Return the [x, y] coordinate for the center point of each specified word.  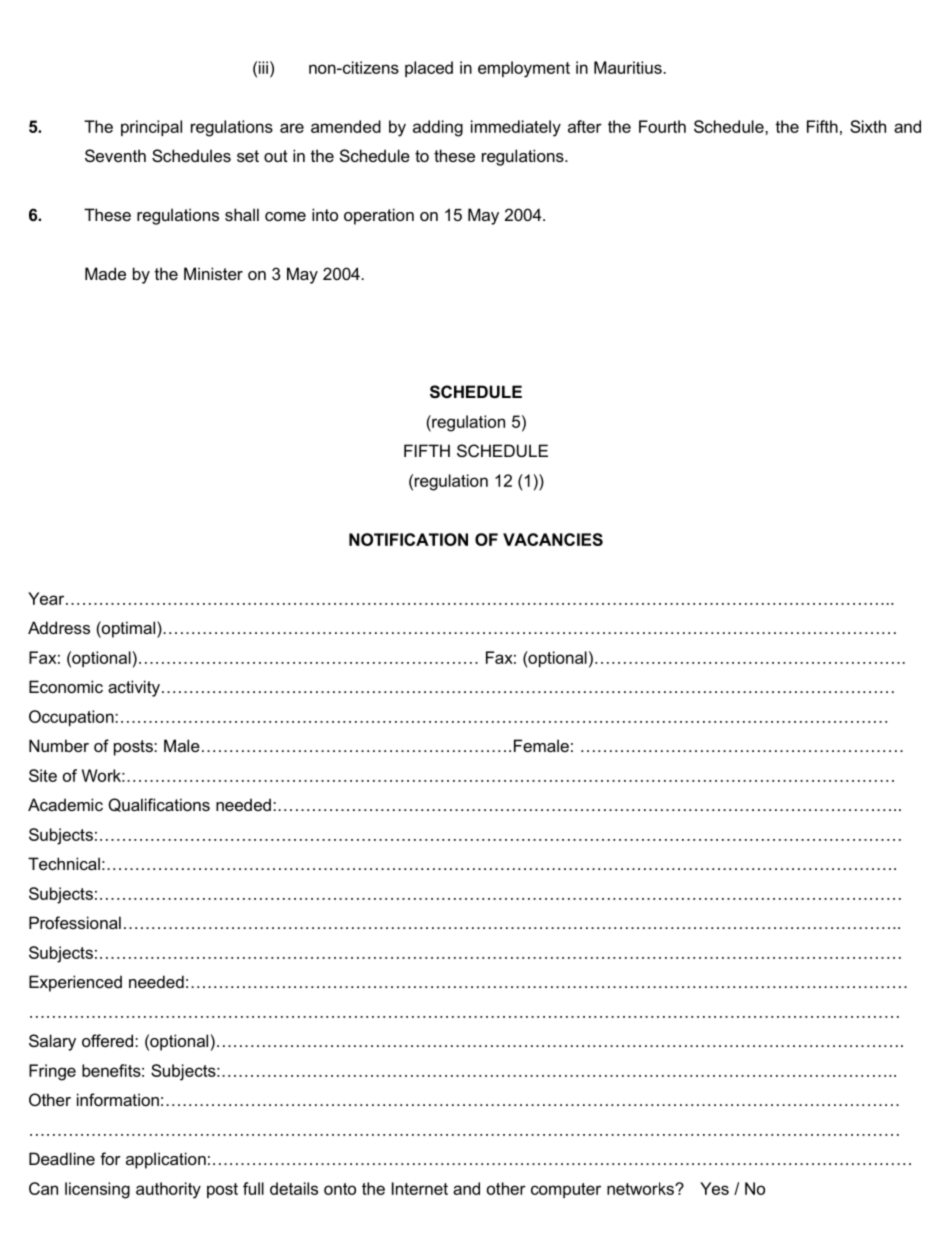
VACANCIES [553, 539]
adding [438, 128]
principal [151, 128]
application [166, 1160]
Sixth [868, 126]
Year [47, 598]
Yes [714, 1188]
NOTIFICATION [408, 539]
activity [134, 688]
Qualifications [159, 805]
